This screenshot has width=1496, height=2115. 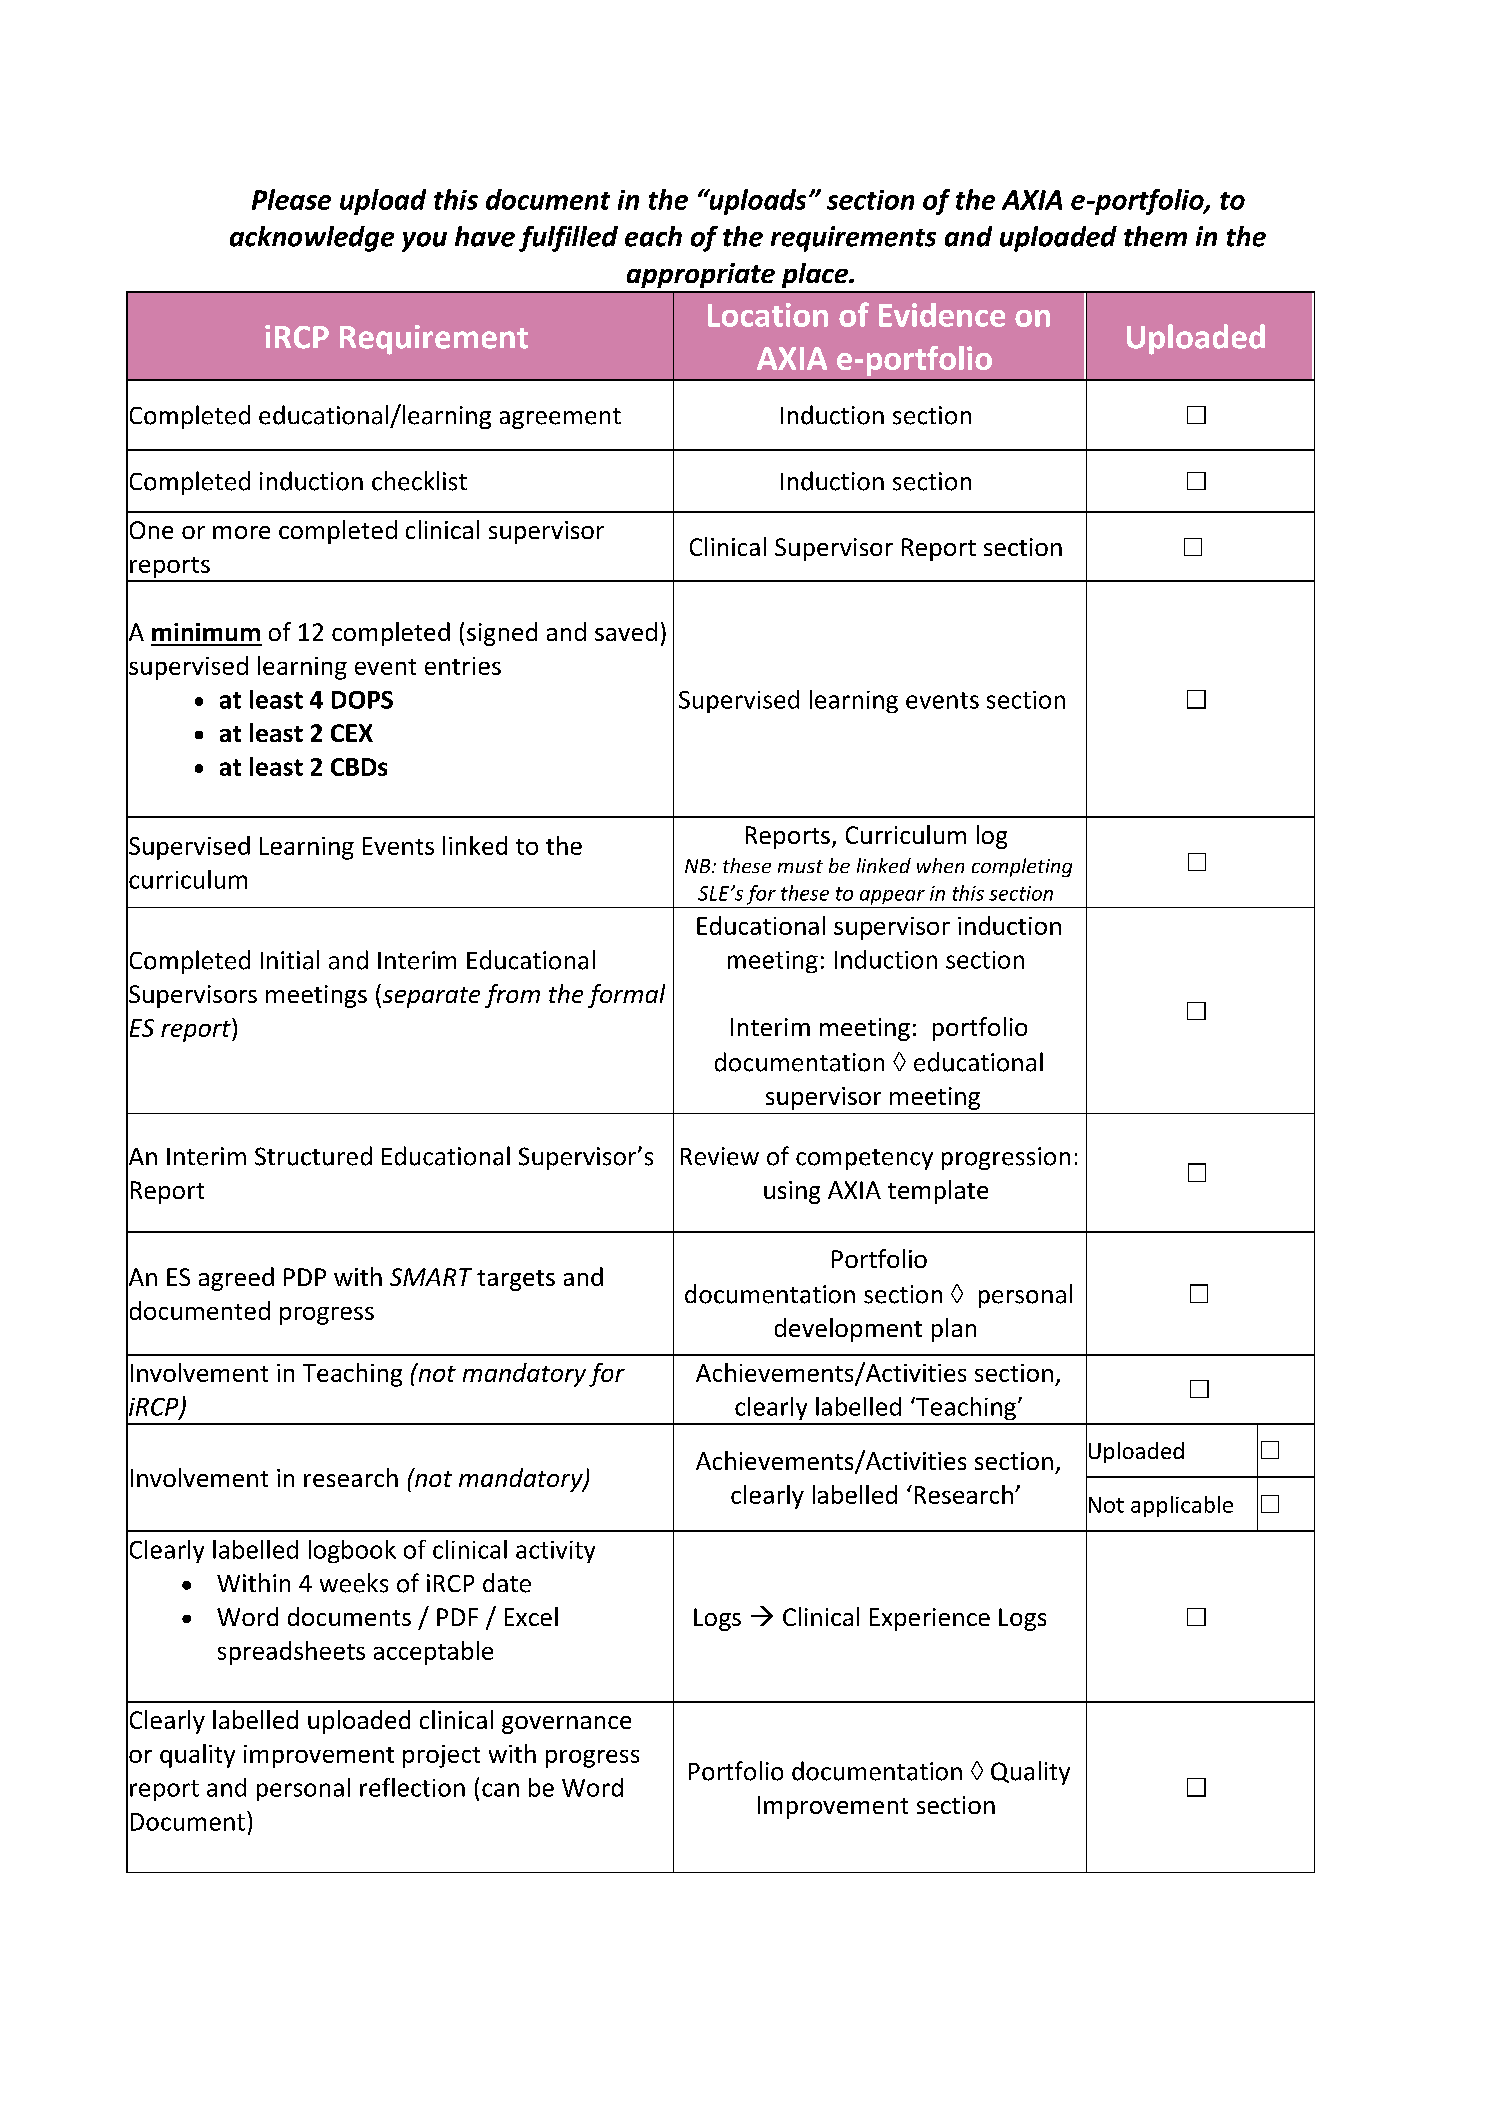 I want to click on reflection, so click(x=412, y=1787).
